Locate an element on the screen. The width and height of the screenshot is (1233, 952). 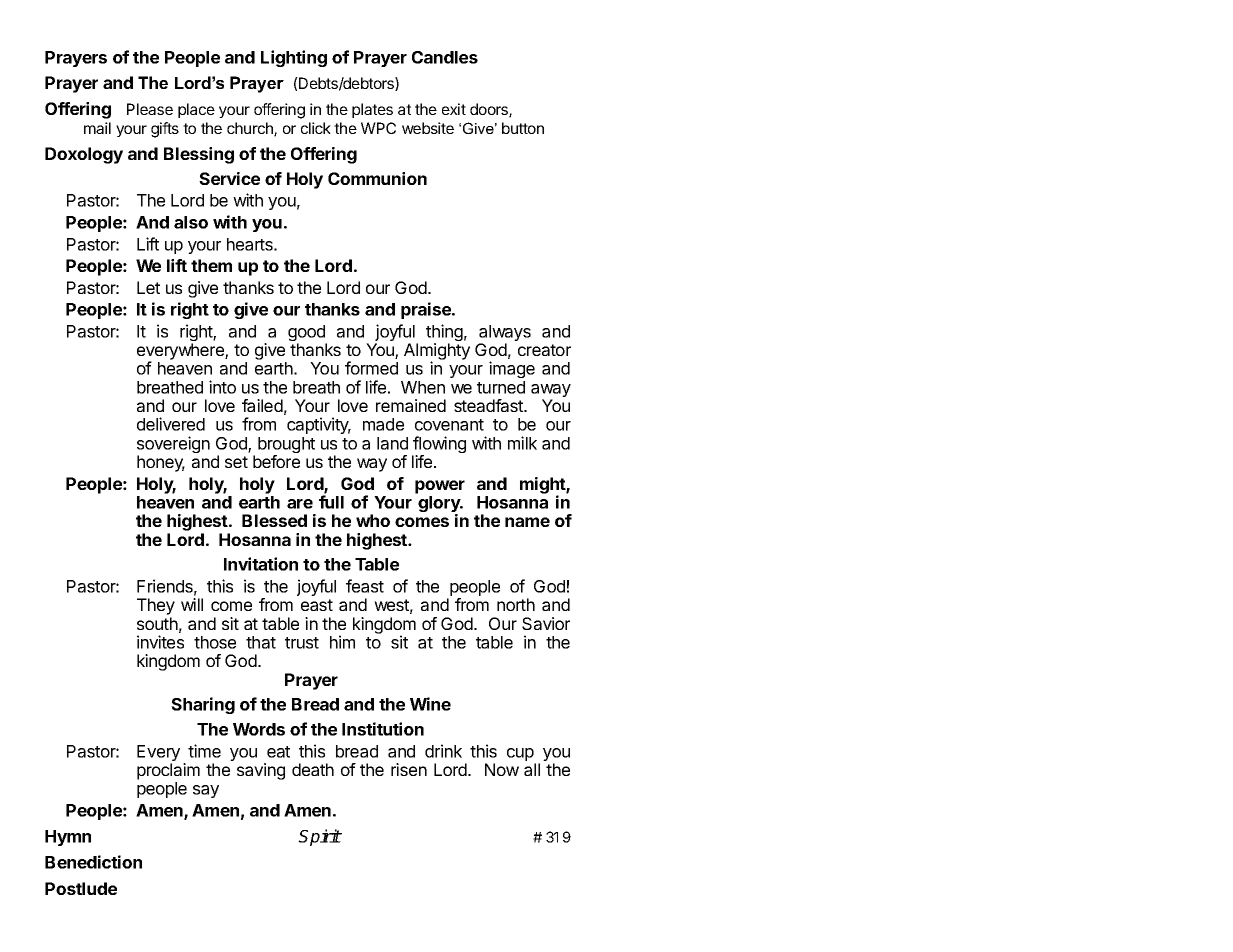
sovereign is located at coordinates (173, 446).
